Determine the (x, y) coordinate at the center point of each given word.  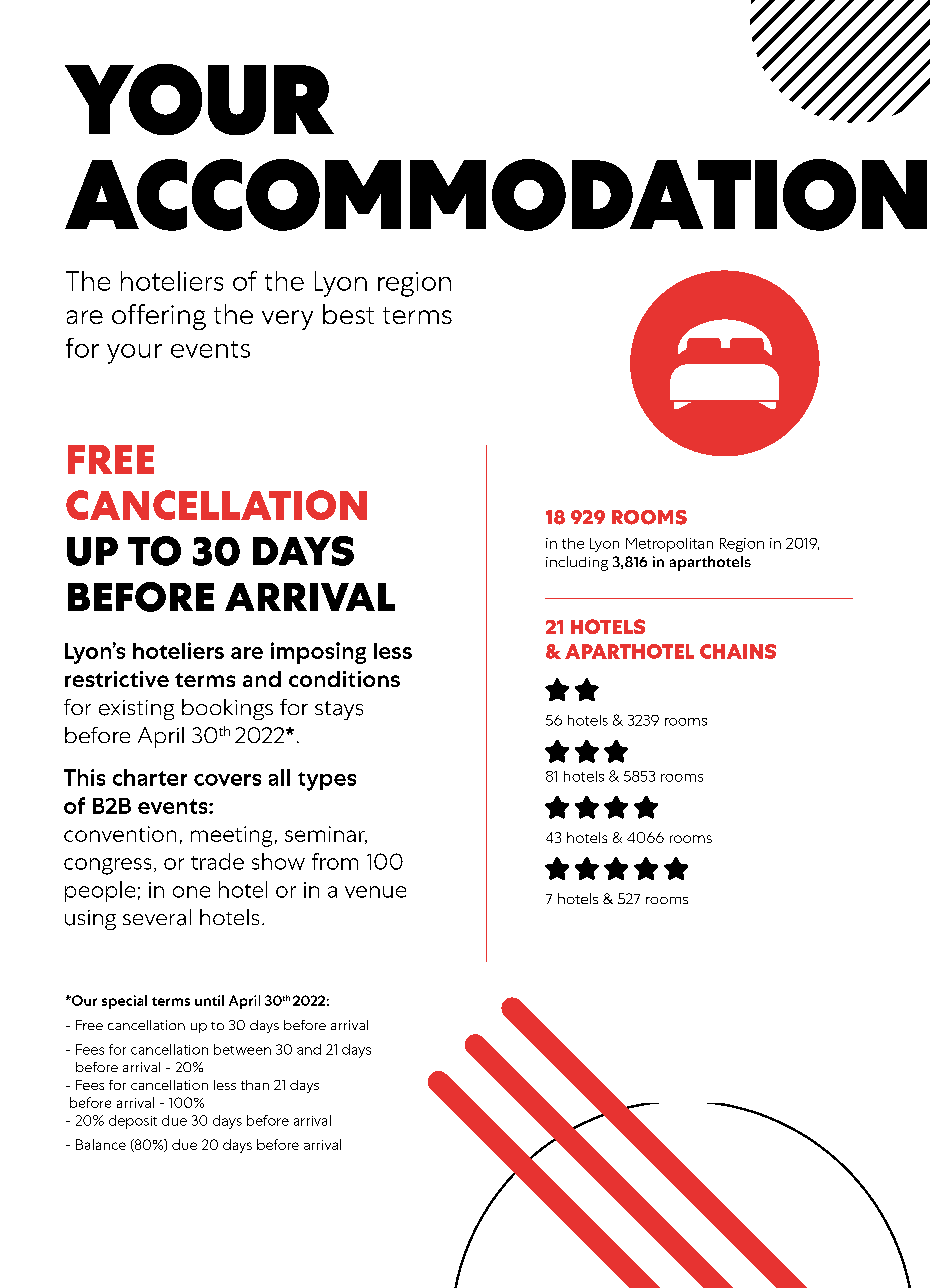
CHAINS (738, 651)
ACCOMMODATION (496, 195)
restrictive (117, 679)
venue (375, 892)
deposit (133, 1122)
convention (120, 834)
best (348, 314)
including (577, 563)
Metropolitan (669, 545)
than (255, 1085)
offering (159, 317)
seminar (326, 835)
